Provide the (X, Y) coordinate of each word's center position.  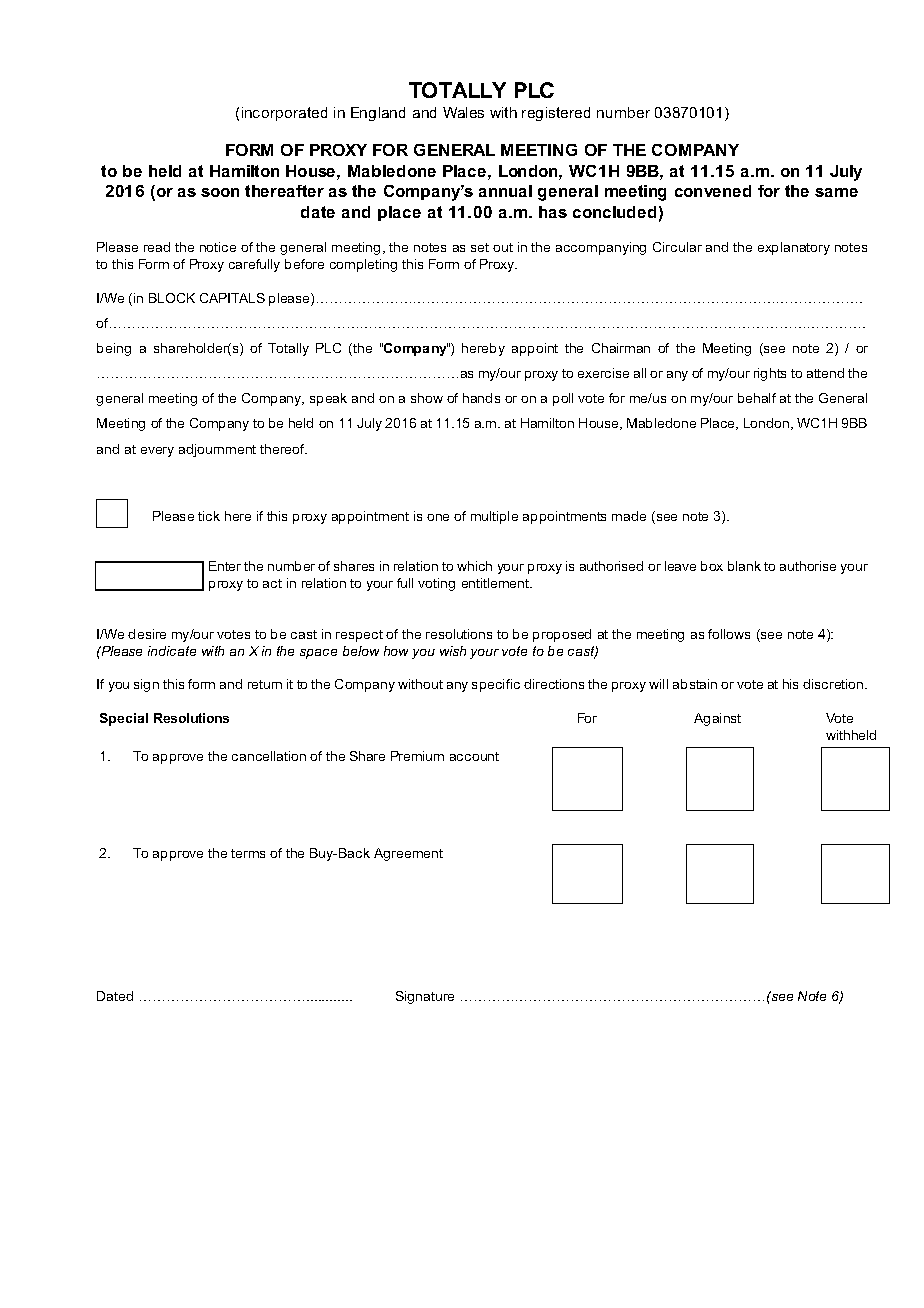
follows (729, 634)
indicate (172, 651)
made (629, 516)
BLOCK (172, 298)
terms (248, 853)
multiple (494, 517)
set (480, 247)
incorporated (284, 114)
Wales (463, 112)
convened (713, 191)
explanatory (794, 248)
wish (453, 651)
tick (209, 516)
